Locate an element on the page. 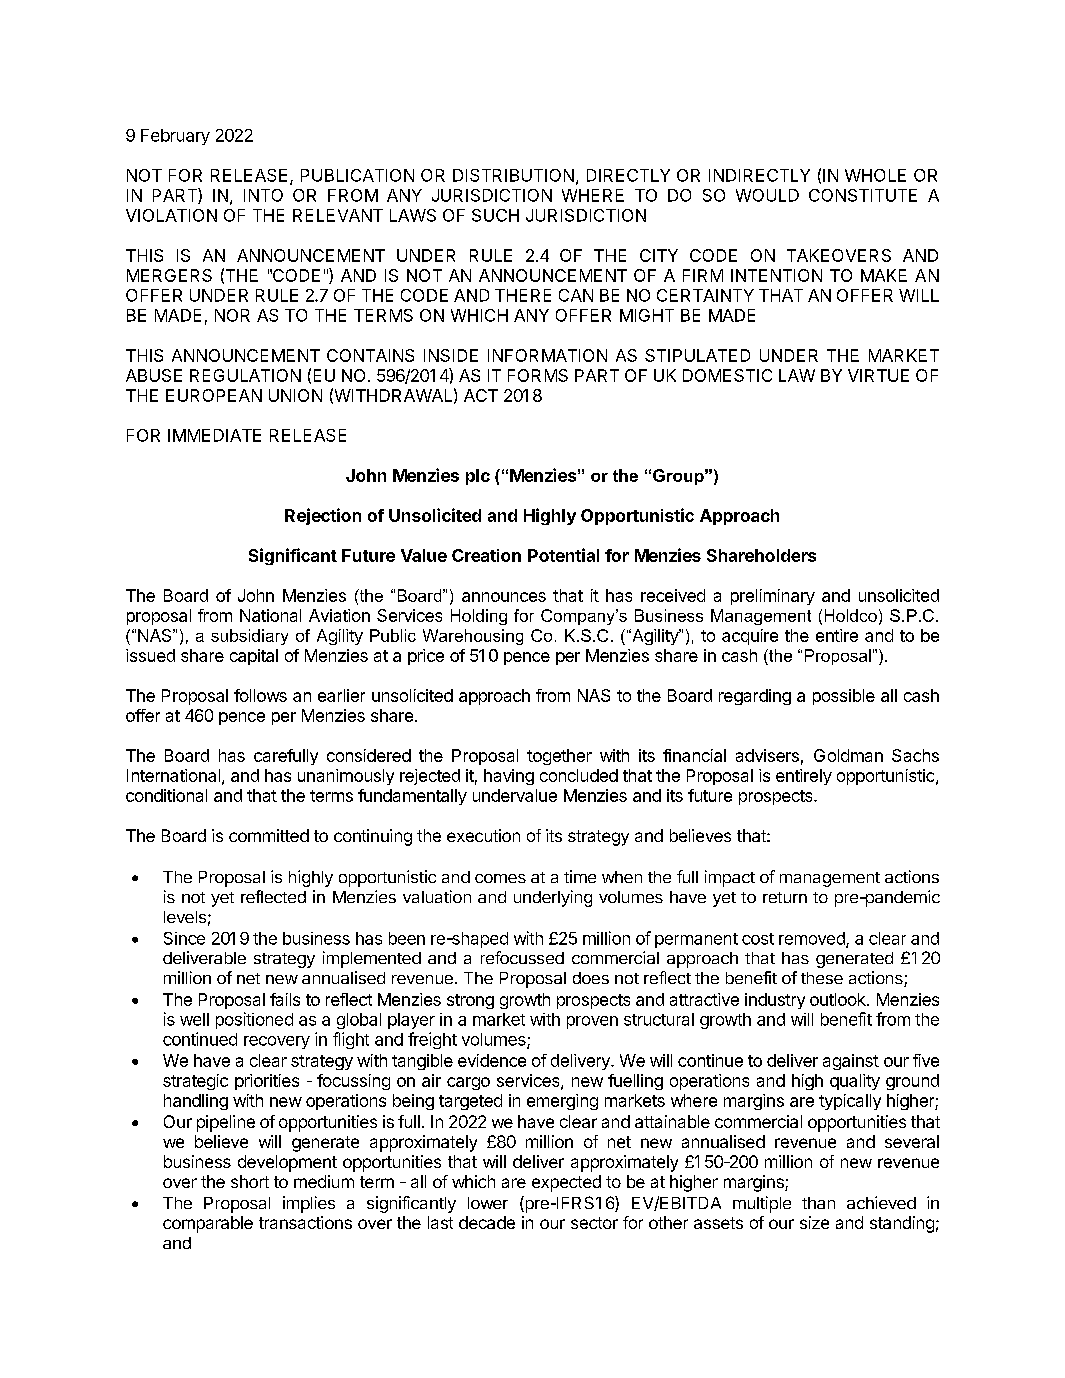 The image size is (1065, 1378). WHOLE is located at coordinates (875, 175).
